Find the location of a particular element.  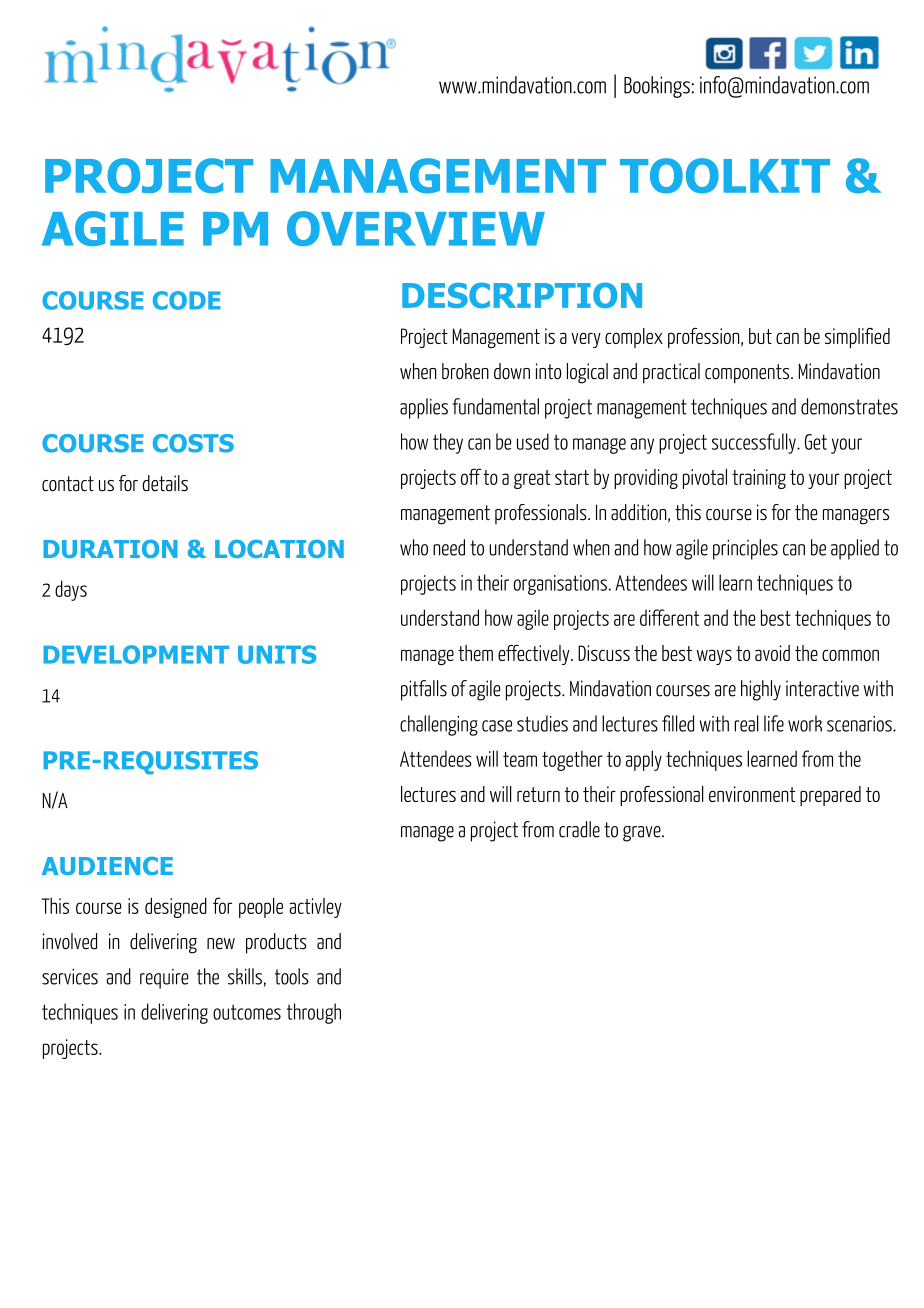

Bookings is located at coordinates (657, 87).
